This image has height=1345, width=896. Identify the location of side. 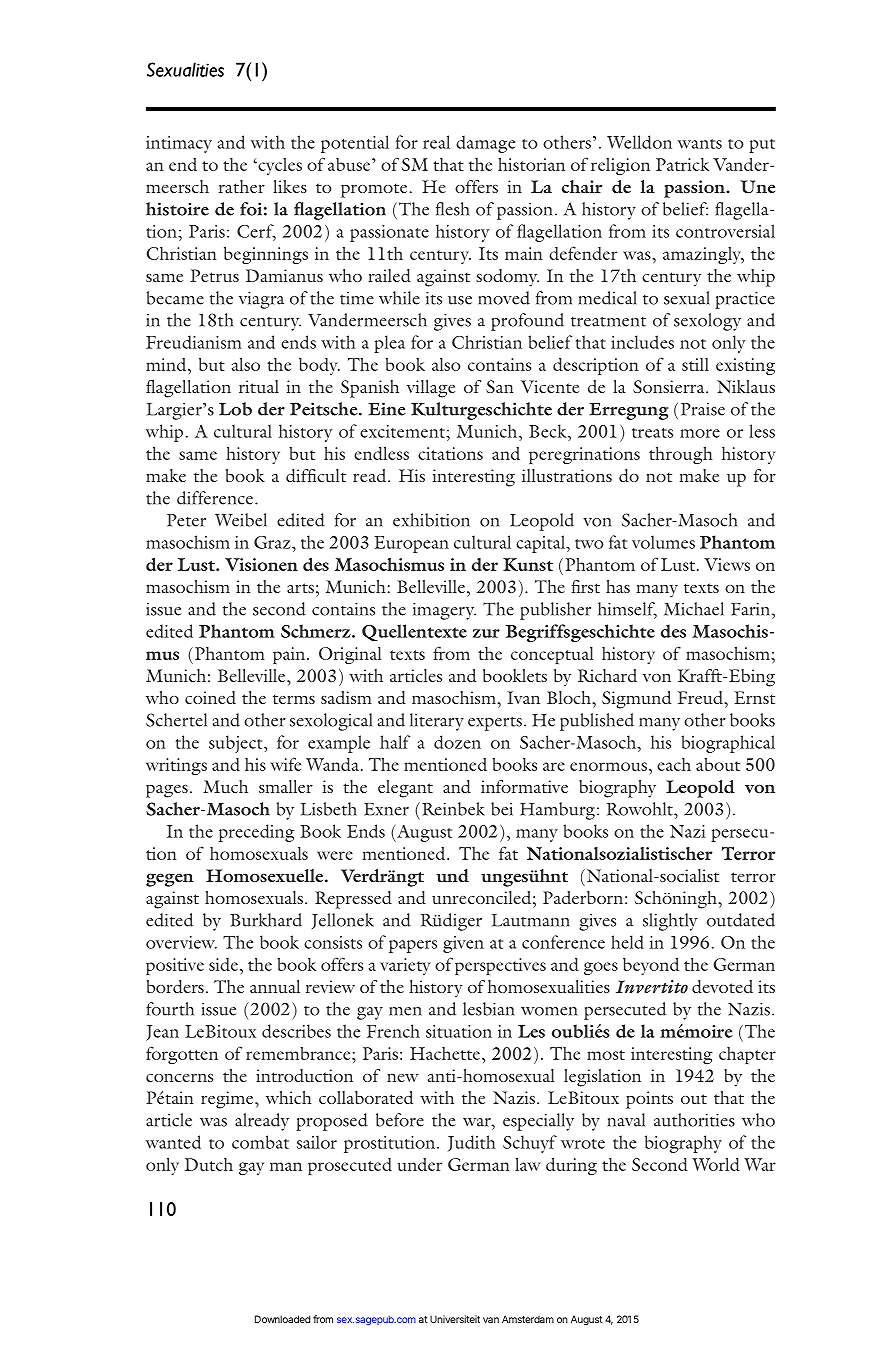
(223, 964).
